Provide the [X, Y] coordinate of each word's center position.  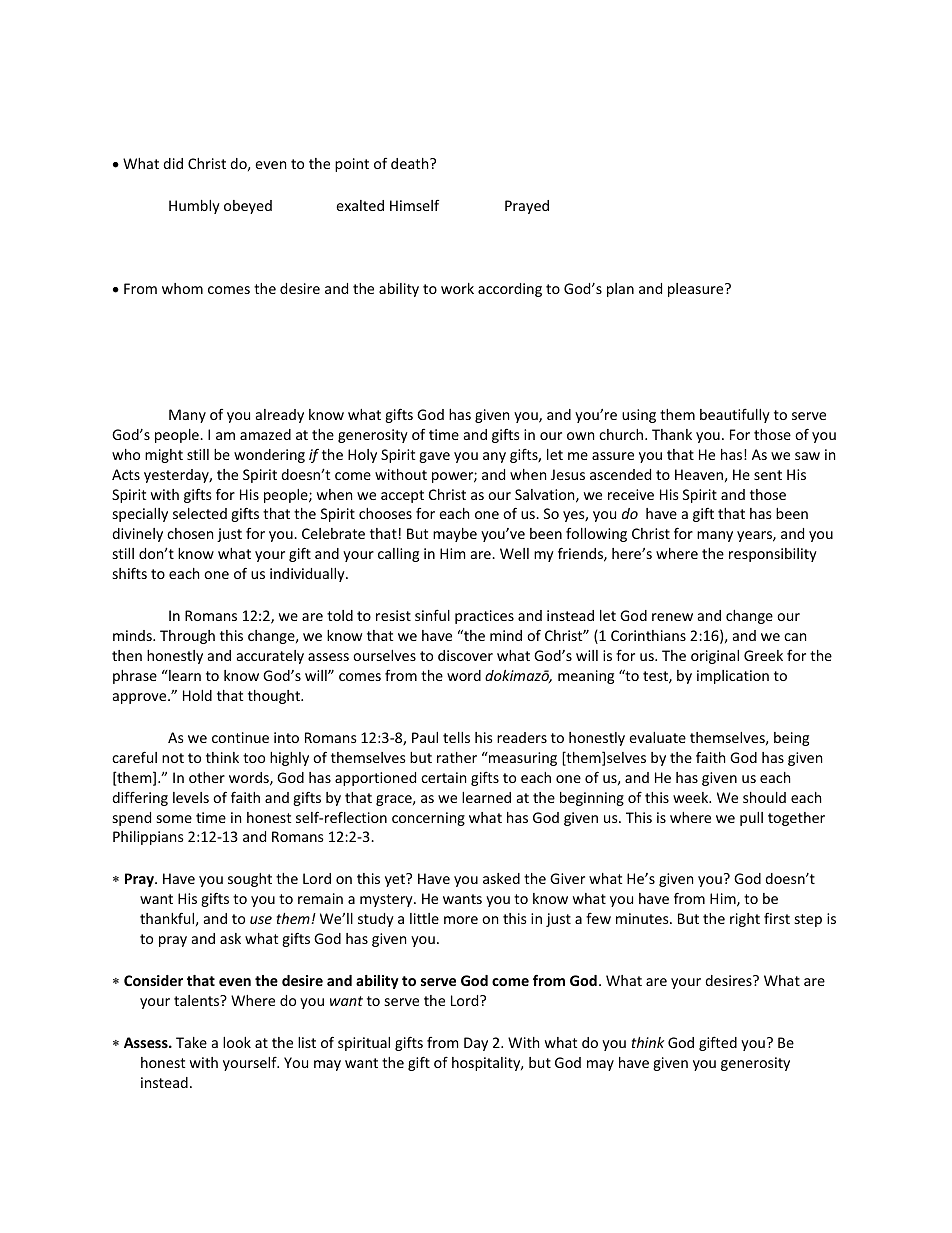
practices [484, 617]
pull [751, 819]
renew [672, 617]
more [461, 920]
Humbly [194, 207]
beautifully [735, 415]
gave [434, 457]
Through [187, 637]
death [411, 163]
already [280, 416]
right [745, 920]
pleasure [697, 290]
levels [191, 797]
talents [198, 1000]
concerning [428, 819]
